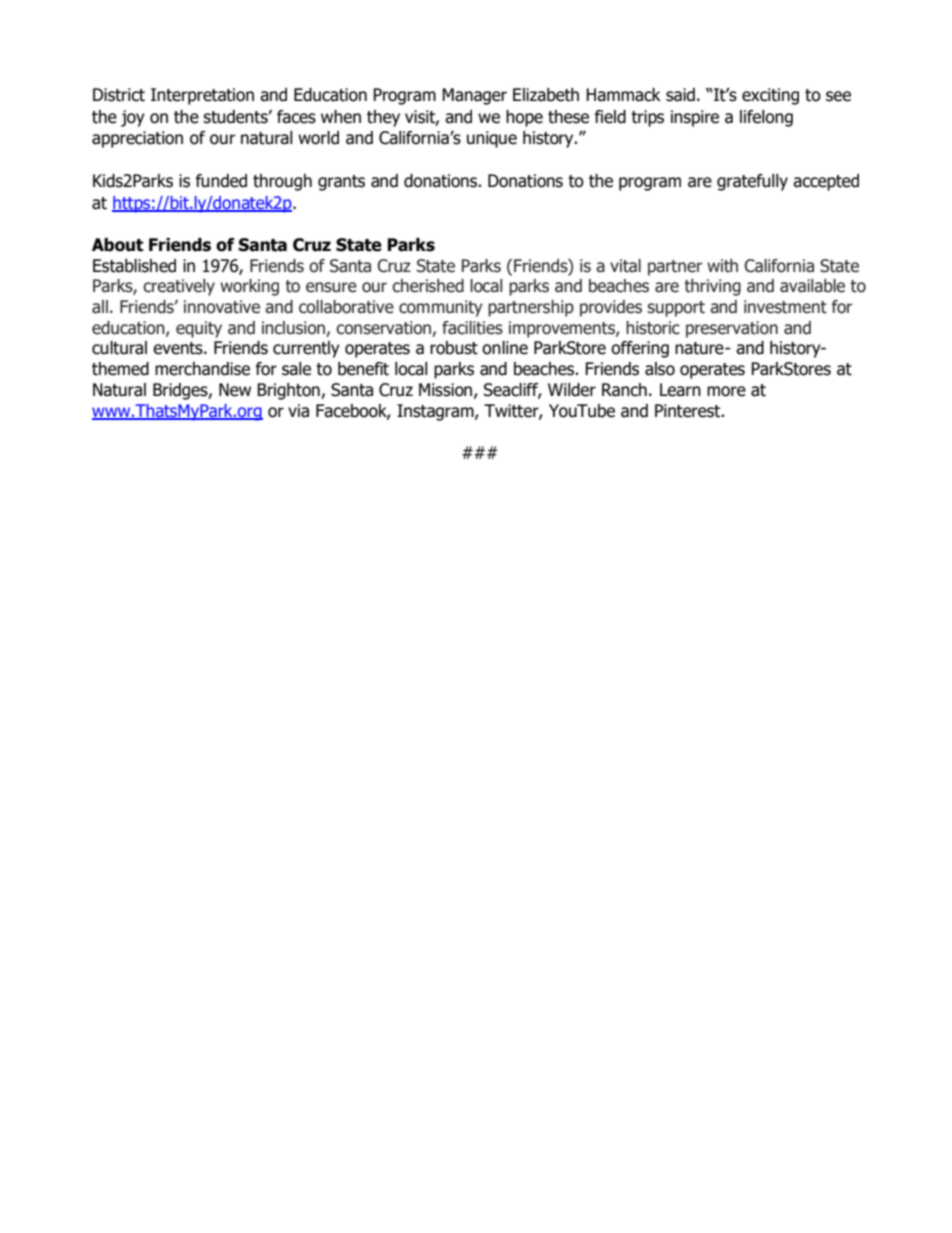 This screenshot has width=952, height=1233. I want to click on Manager, so click(474, 96).
